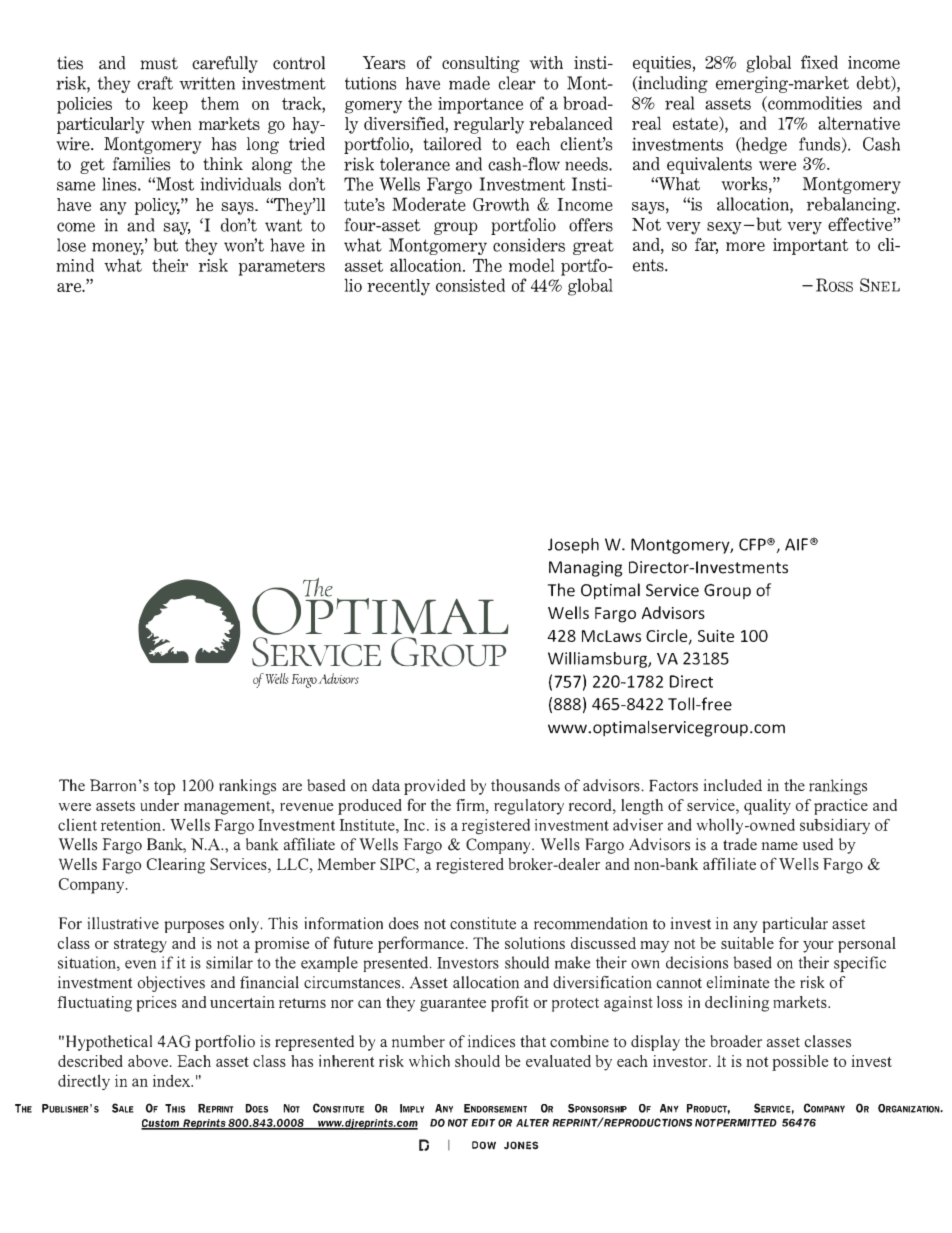 The height and width of the document is (1233, 952). What do you see at coordinates (164, 788) in the document?
I see `top` at bounding box center [164, 788].
